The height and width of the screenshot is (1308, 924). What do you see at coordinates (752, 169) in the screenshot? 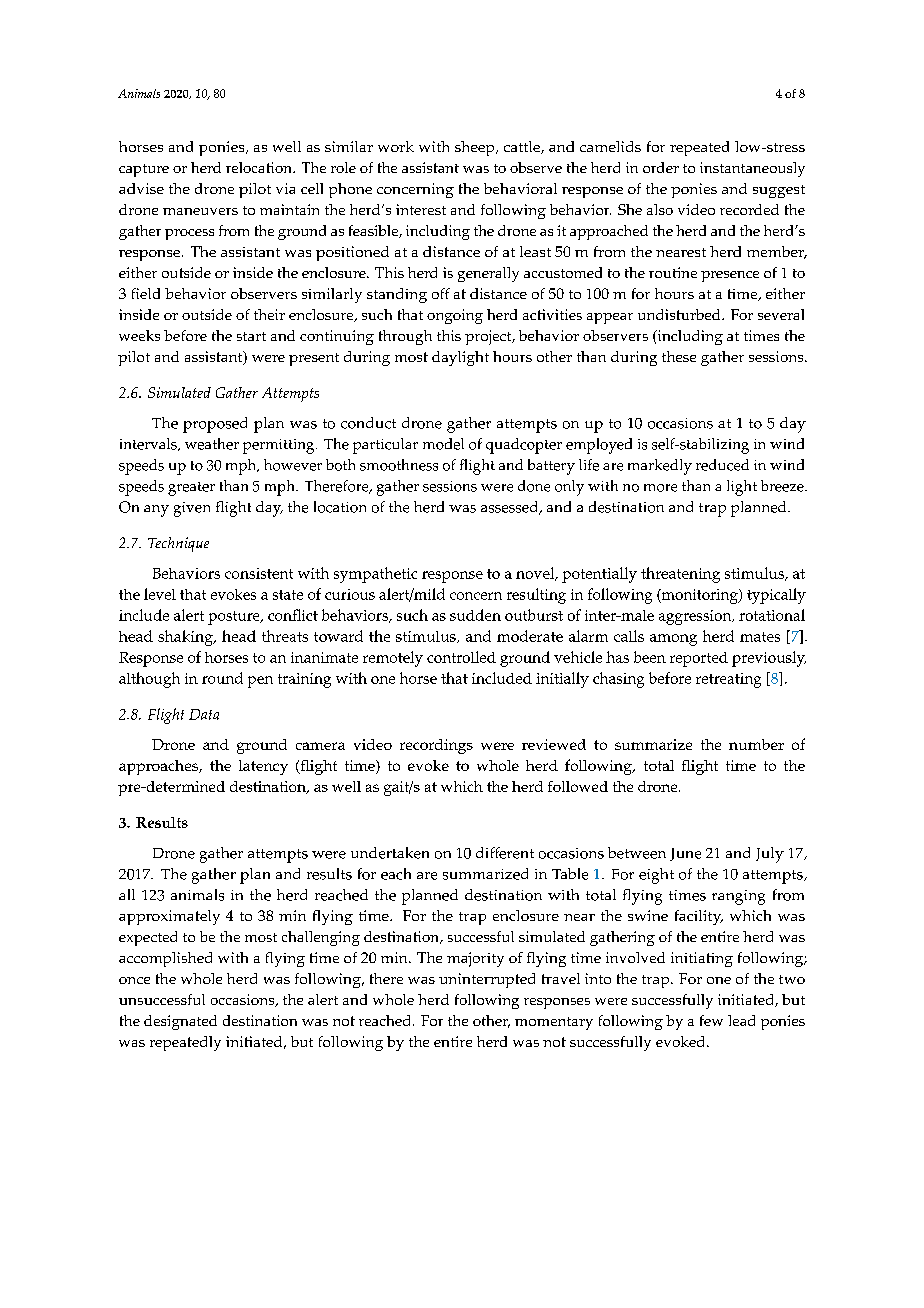
I see `instantaneously` at bounding box center [752, 169].
